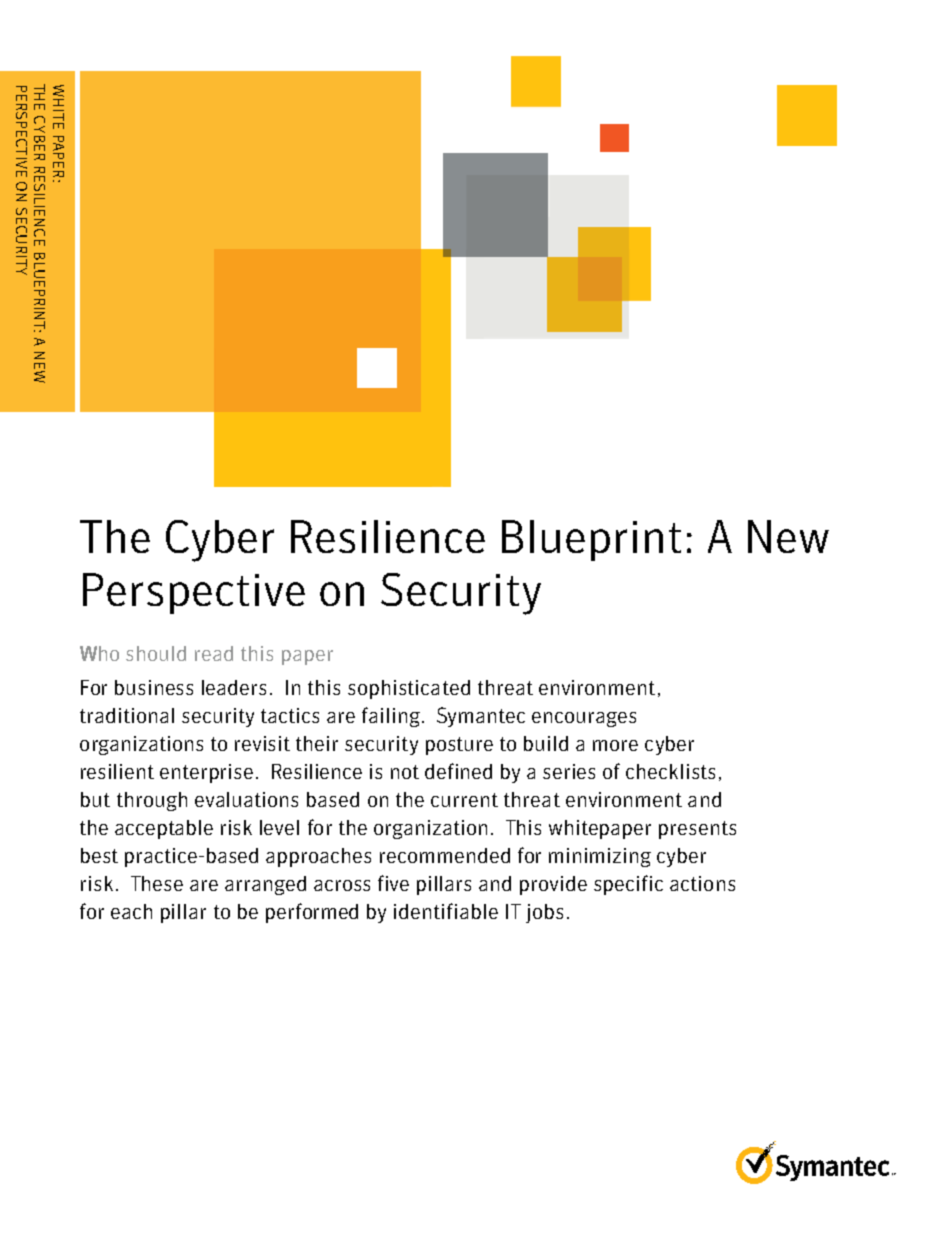 This screenshot has height=1233, width=952. I want to click on checklists, so click(670, 771).
